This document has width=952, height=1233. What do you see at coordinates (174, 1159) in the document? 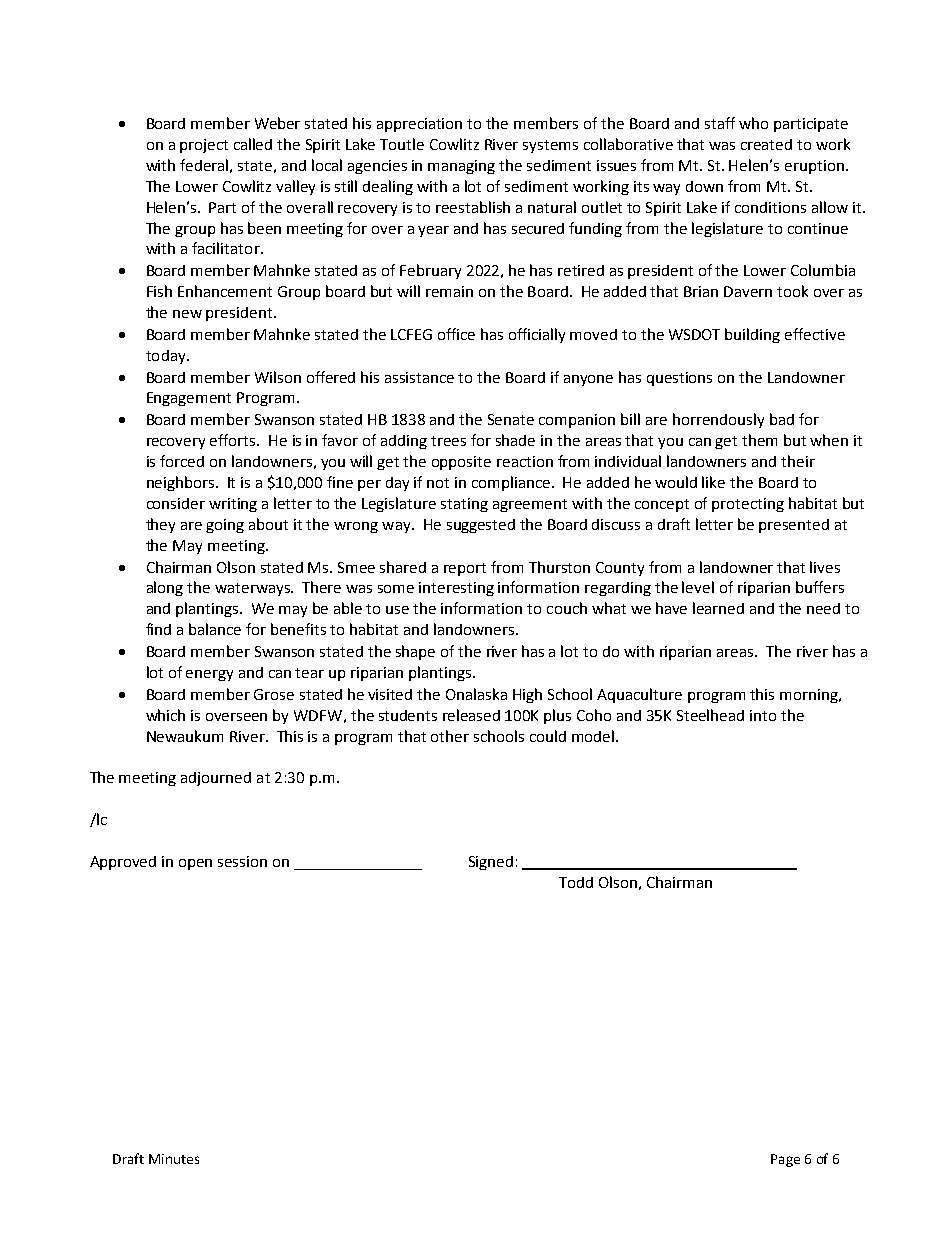
I see `Minutes` at bounding box center [174, 1159].
